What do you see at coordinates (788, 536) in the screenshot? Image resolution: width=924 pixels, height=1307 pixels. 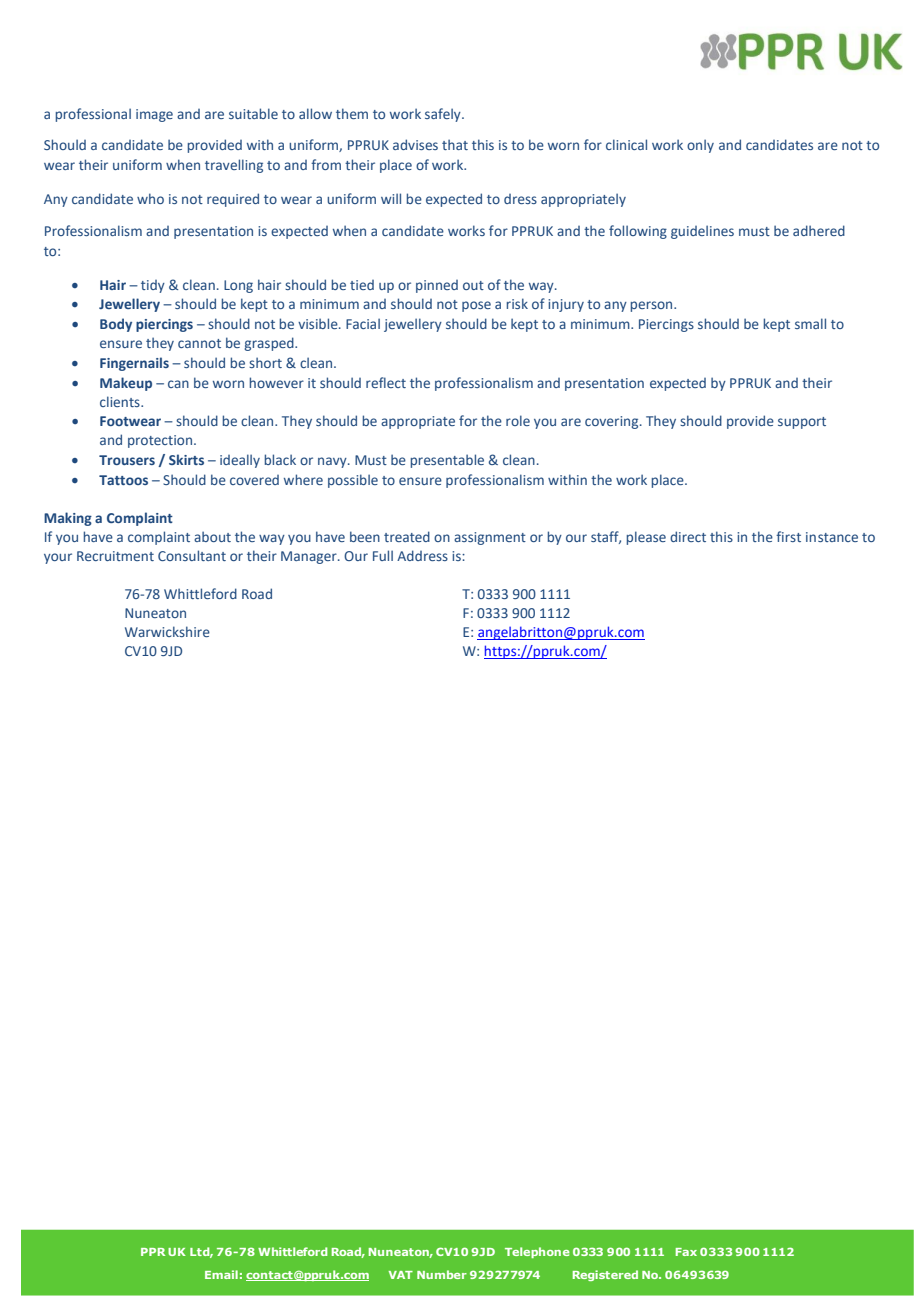 I see `first` at bounding box center [788, 536].
